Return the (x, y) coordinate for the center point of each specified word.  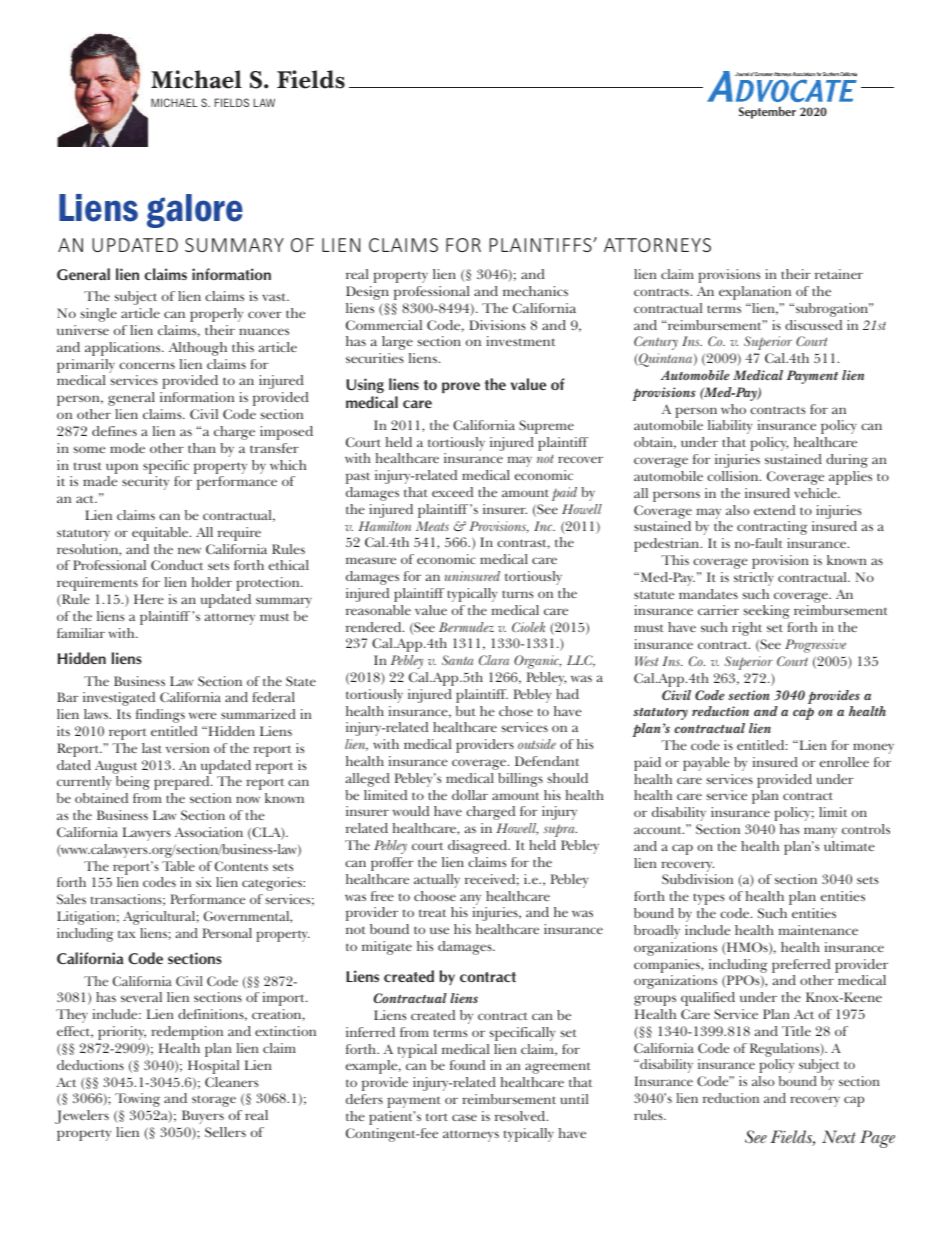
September (767, 112)
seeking (766, 612)
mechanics (535, 291)
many (820, 832)
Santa (458, 660)
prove (461, 387)
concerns (147, 365)
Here (149, 599)
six (204, 882)
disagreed (479, 847)
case (464, 1117)
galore (195, 211)
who (733, 409)
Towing (137, 1100)
